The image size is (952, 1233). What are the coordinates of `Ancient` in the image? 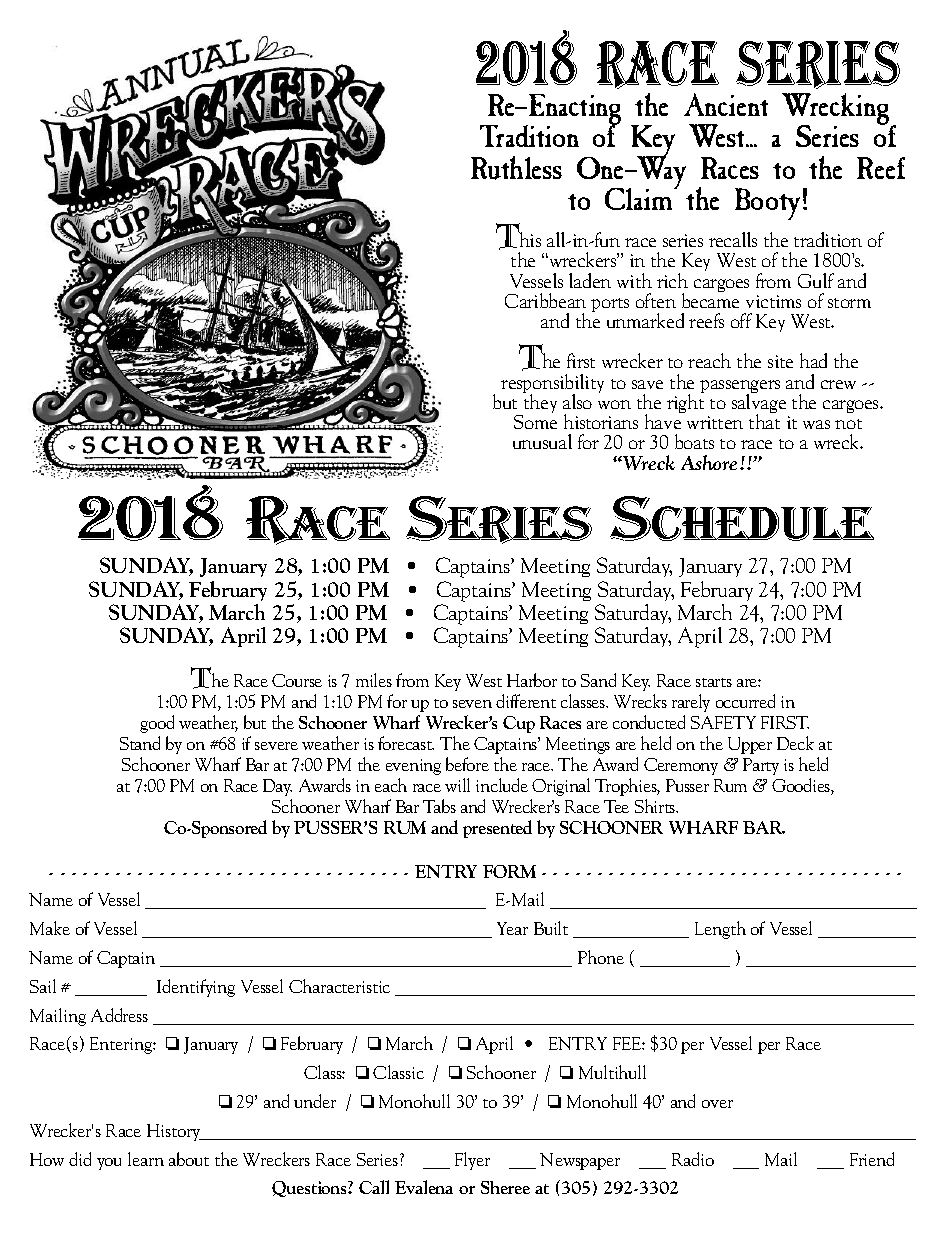 It's located at (726, 104).
